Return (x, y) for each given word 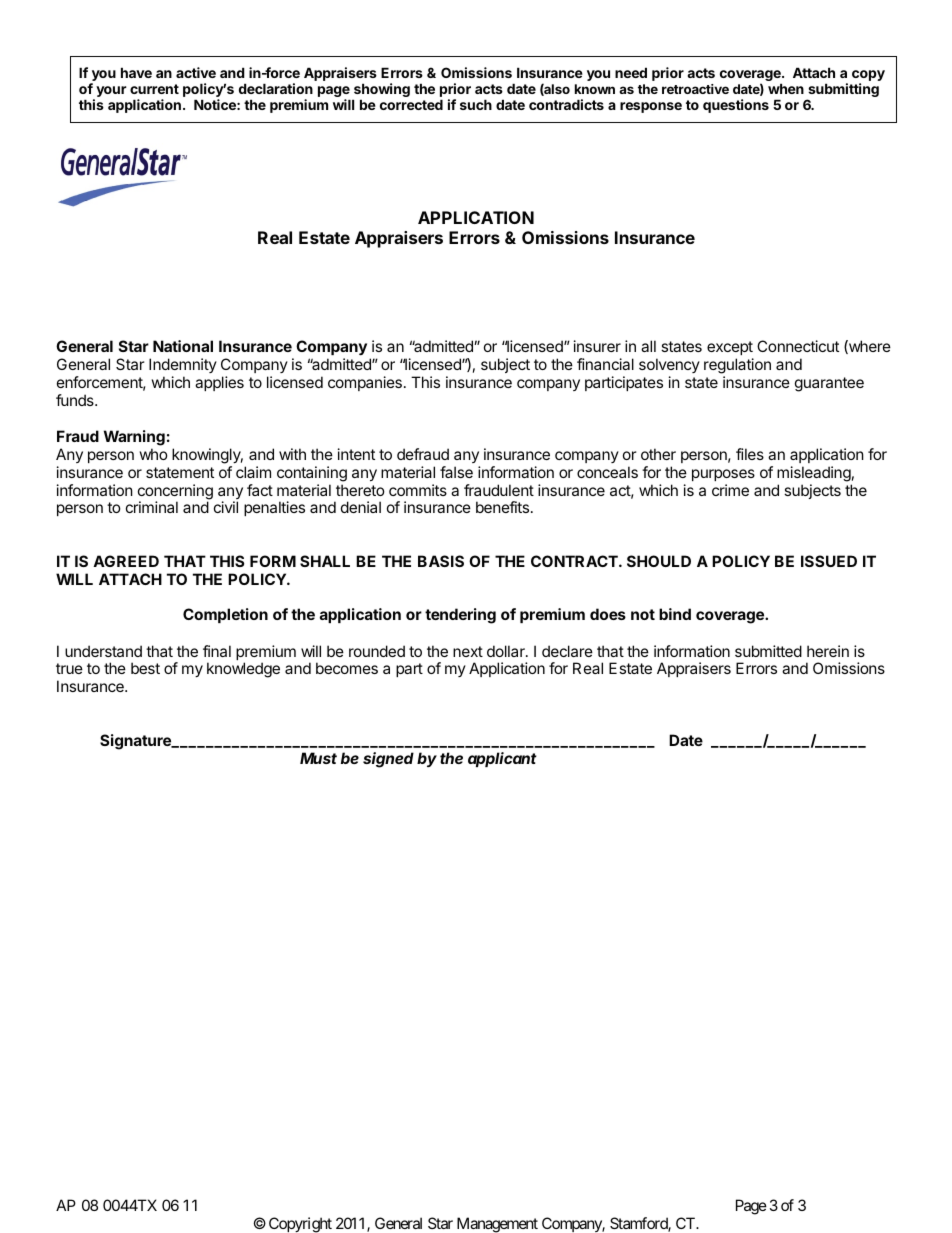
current (154, 89)
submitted (768, 651)
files (750, 454)
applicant (502, 759)
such (476, 104)
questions (736, 106)
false (456, 472)
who (154, 454)
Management (497, 1225)
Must (318, 758)
